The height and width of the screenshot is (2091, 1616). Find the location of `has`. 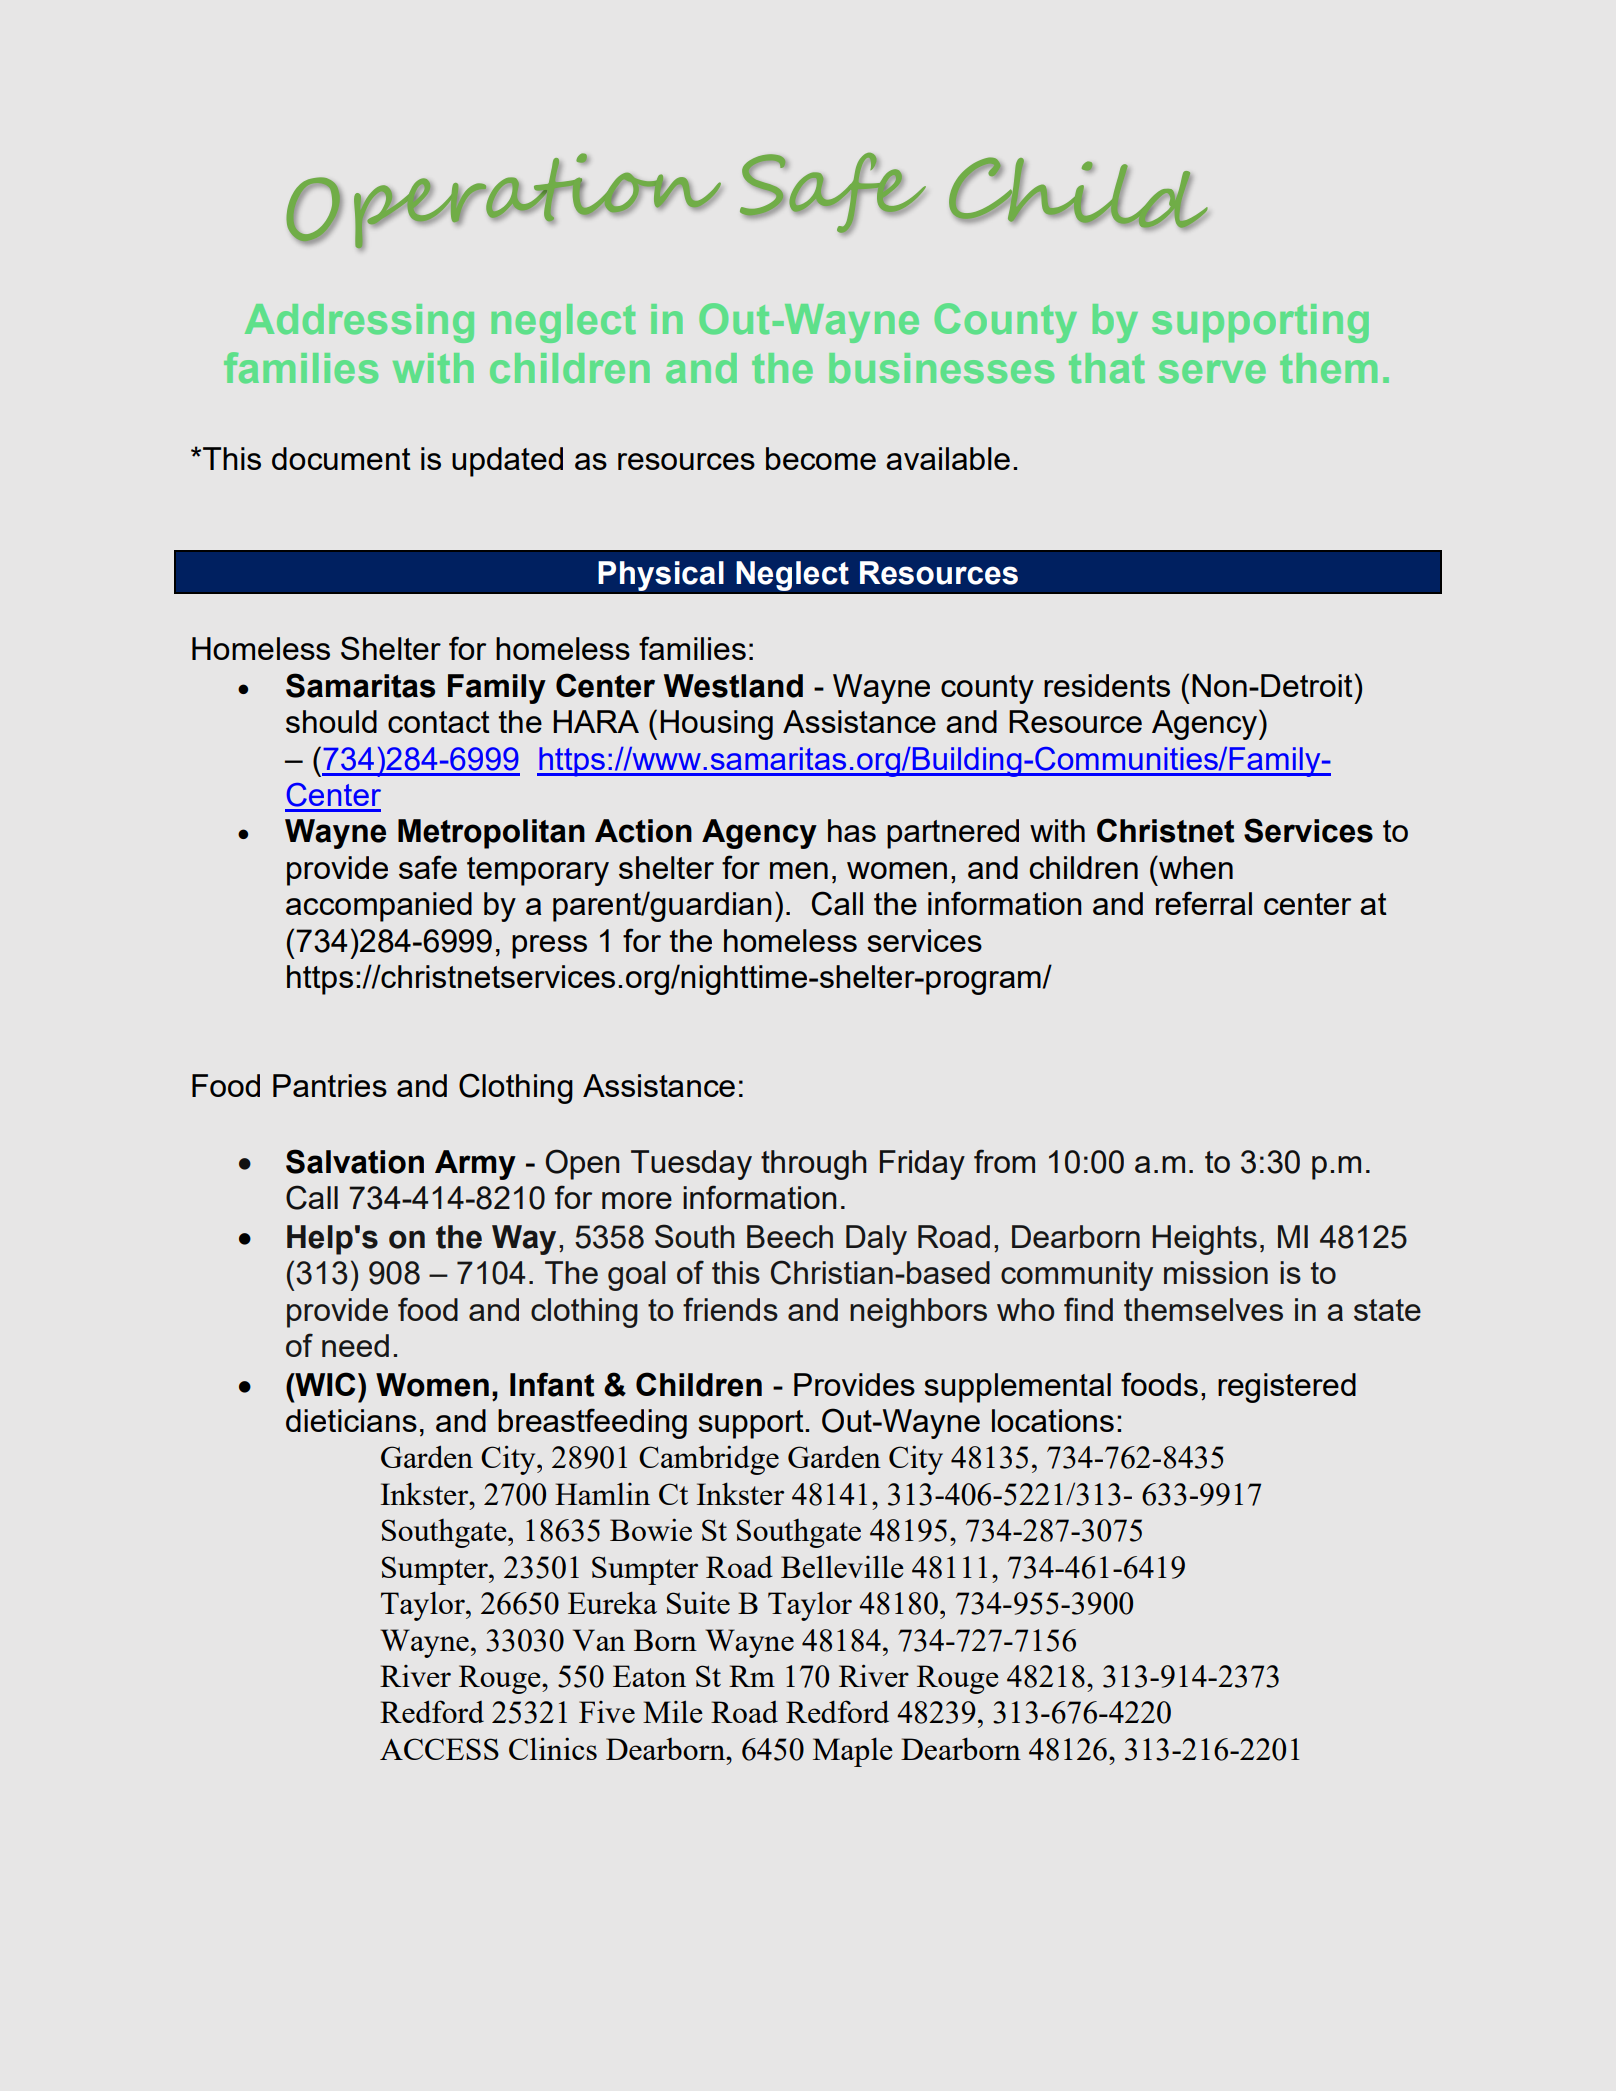

has is located at coordinates (852, 830).
